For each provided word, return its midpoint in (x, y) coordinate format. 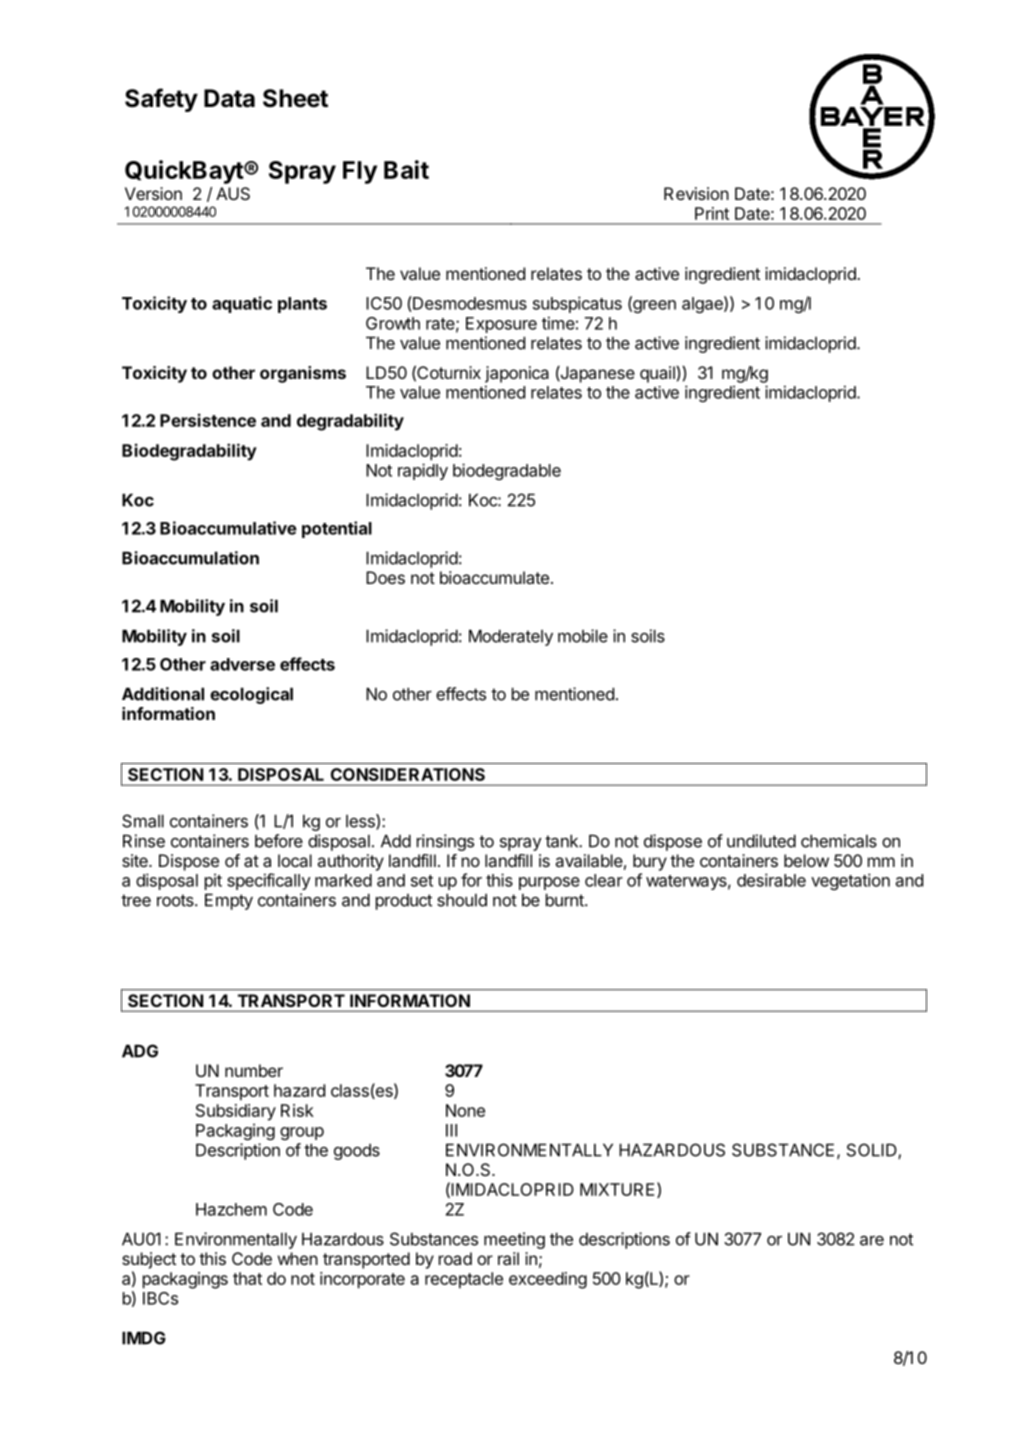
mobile (583, 636)
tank (562, 841)
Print (712, 213)
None (465, 1110)
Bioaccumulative (228, 528)
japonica (517, 374)
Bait (406, 169)
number (254, 1070)
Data (229, 98)
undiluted (761, 841)
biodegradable (507, 471)
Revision (696, 193)
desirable (771, 880)
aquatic (242, 304)
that (247, 1278)
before (279, 841)
